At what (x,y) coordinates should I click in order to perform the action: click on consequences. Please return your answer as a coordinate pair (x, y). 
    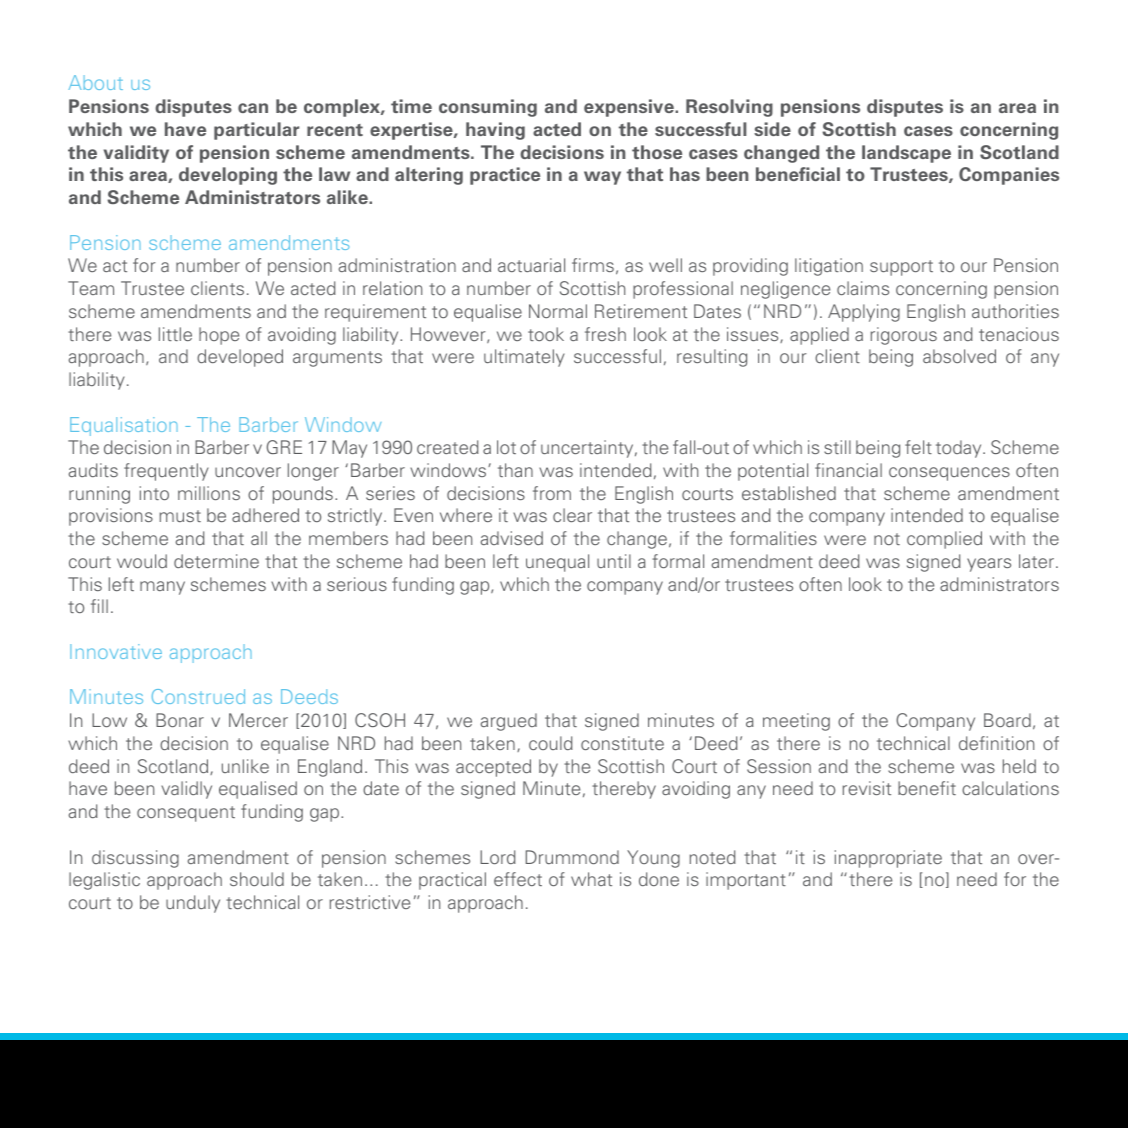
    Looking at the image, I should click on (949, 474).
